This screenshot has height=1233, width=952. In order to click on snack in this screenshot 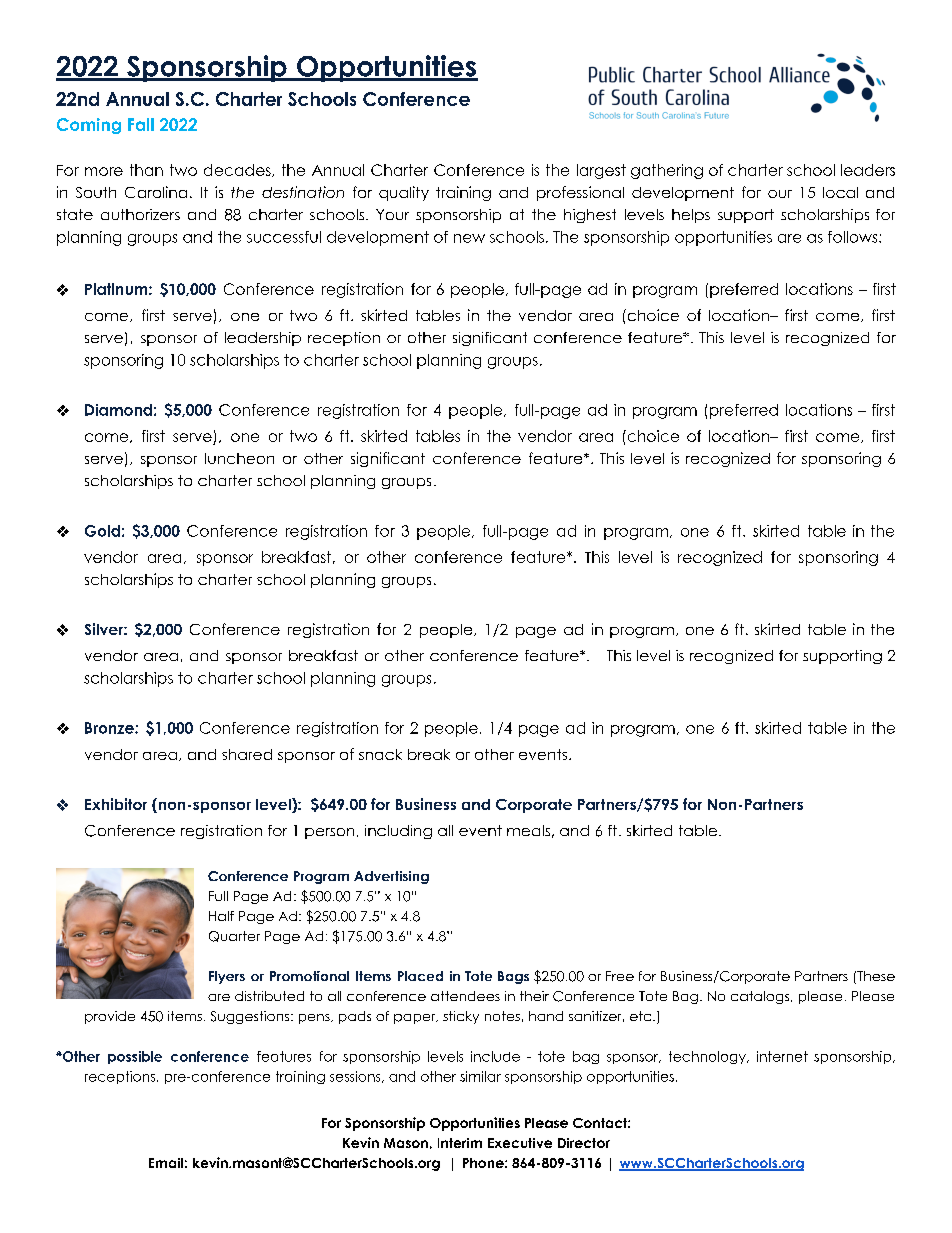, I will do `click(380, 754)`.
